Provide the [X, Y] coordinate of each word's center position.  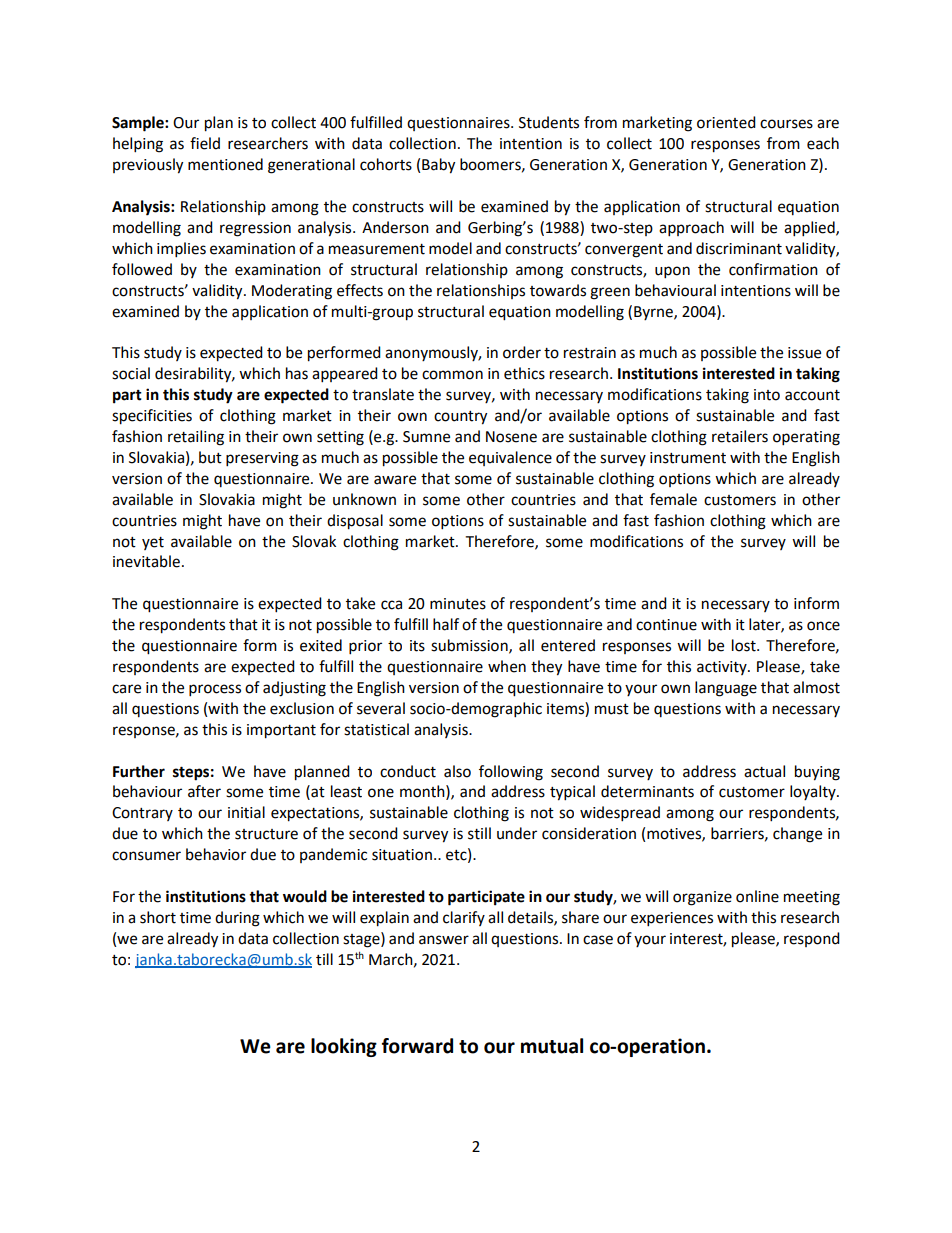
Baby [438, 166]
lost [745, 645]
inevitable [146, 561]
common [452, 375]
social [131, 373]
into [767, 395]
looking [344, 1047]
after [204, 791]
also [457, 771]
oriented [726, 122]
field [205, 143]
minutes [458, 604]
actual [764, 771]
